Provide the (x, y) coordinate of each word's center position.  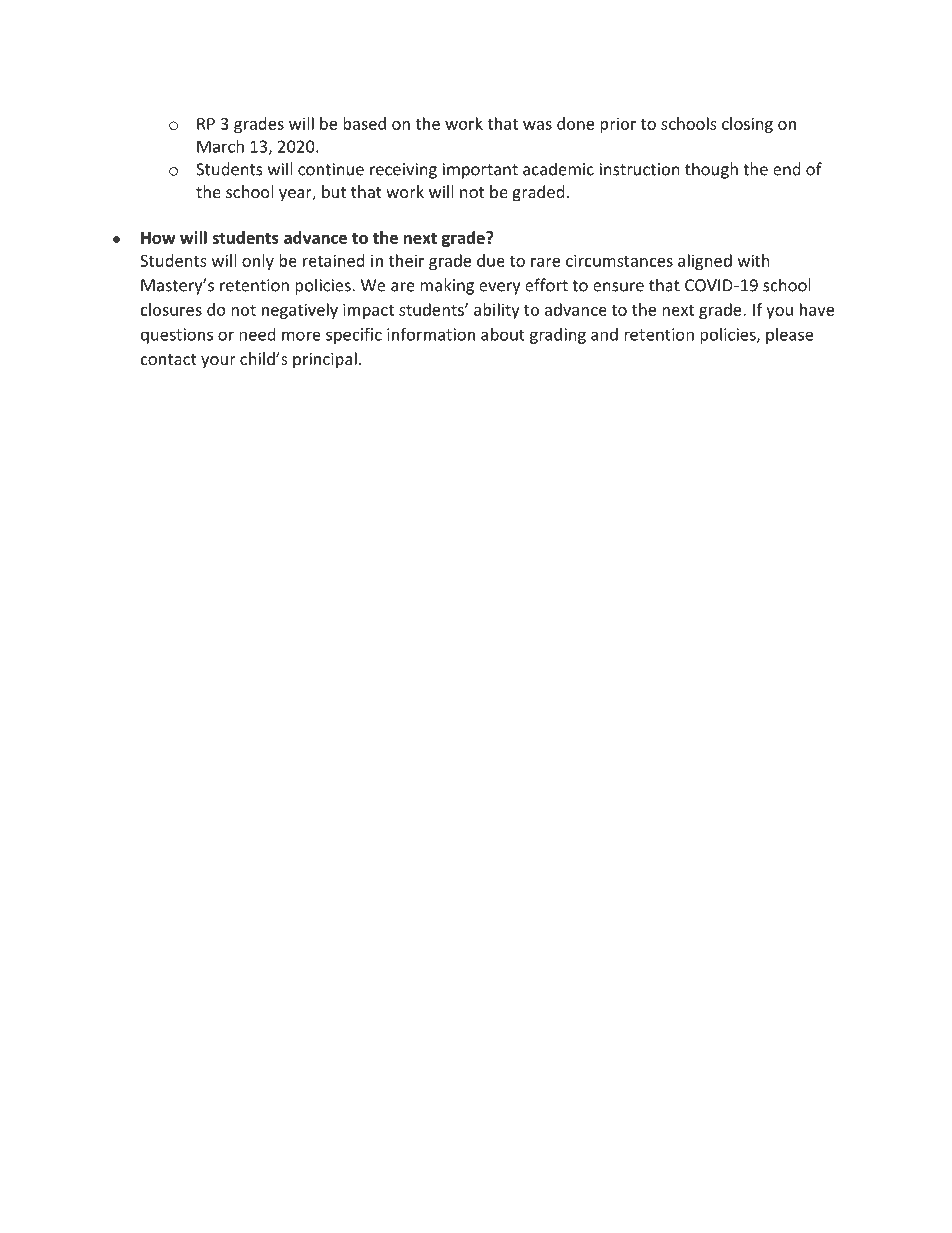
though (711, 170)
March (220, 146)
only (258, 262)
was (537, 125)
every (499, 288)
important (480, 171)
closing (747, 125)
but (334, 191)
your (218, 362)
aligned (705, 262)
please (789, 336)
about (503, 334)
